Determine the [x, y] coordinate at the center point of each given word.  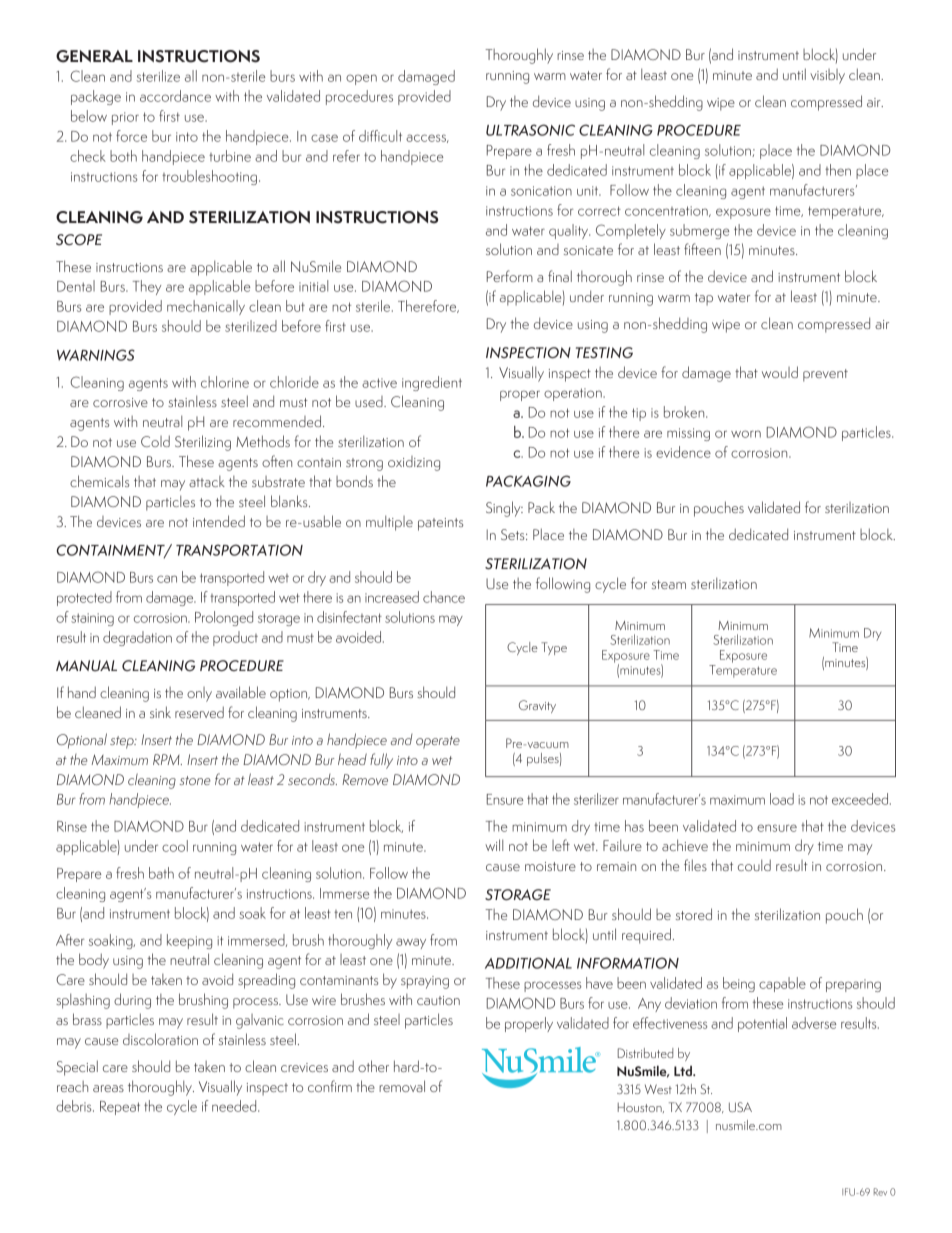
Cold [155, 441]
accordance [175, 96]
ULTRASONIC [530, 130]
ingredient [432, 383]
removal [402, 1086]
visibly [827, 76]
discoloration [160, 1039]
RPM [167, 759]
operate [438, 742]
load [782, 799]
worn [746, 434]
